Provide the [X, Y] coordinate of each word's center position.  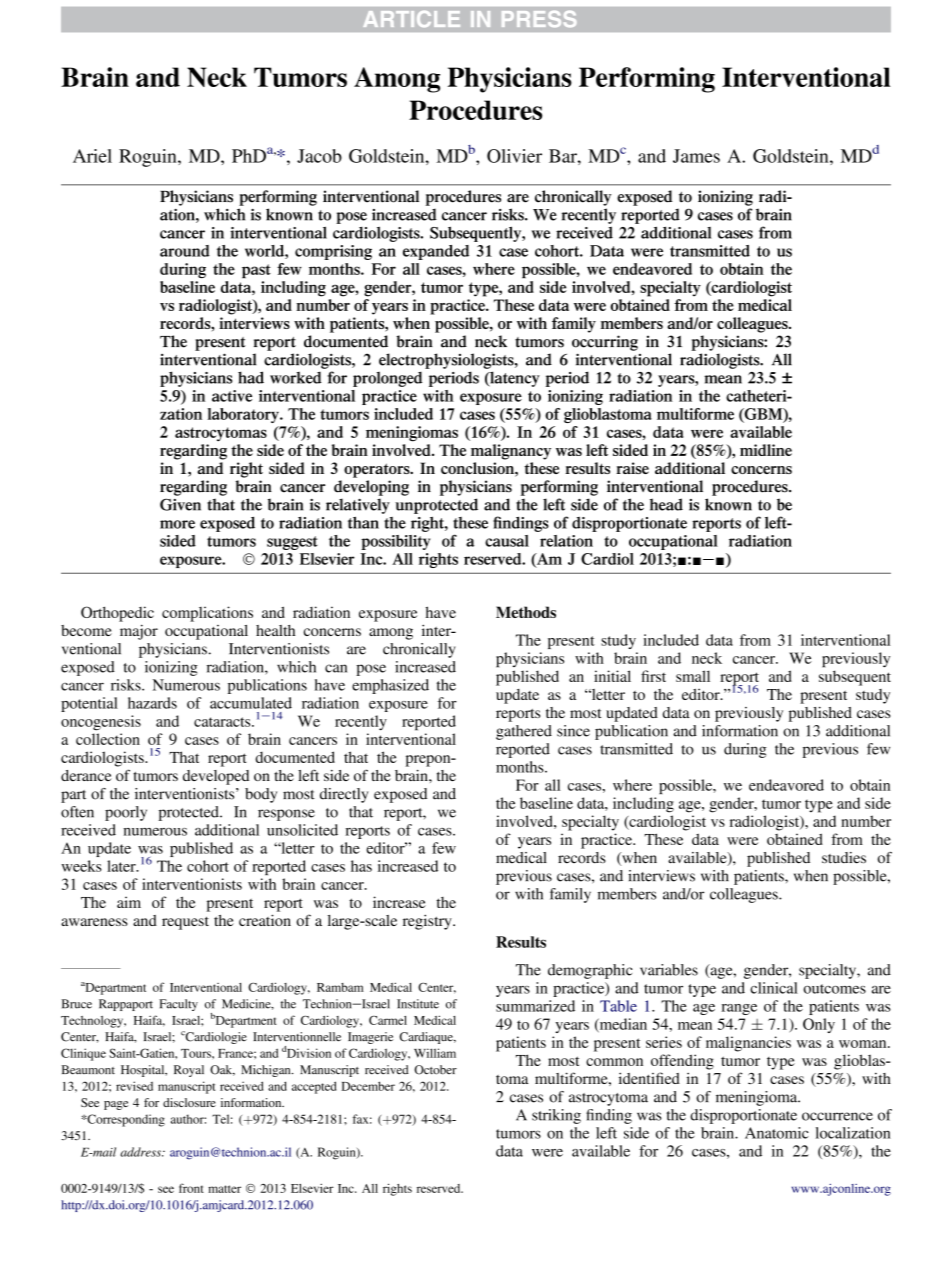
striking [556, 1116]
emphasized [390, 686]
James [696, 156]
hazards [152, 703]
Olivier [514, 156]
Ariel [92, 156]
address [141, 1152]
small [693, 676]
